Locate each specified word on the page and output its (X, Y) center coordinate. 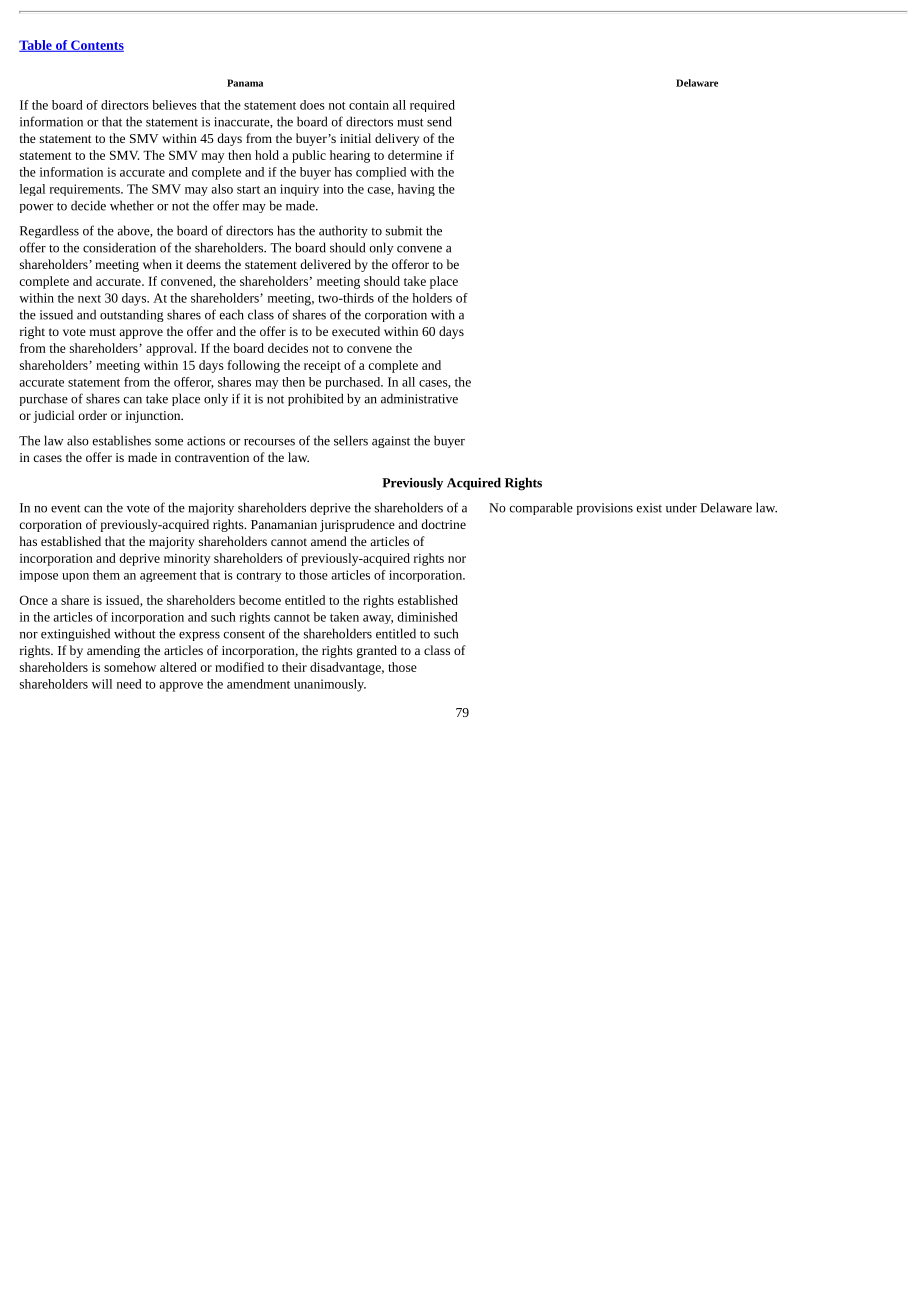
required (432, 106)
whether (132, 205)
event (65, 508)
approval (171, 349)
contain (369, 105)
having (416, 190)
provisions (605, 509)
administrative (419, 398)
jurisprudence (357, 525)
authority (343, 231)
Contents (96, 46)
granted (377, 651)
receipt (322, 367)
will (102, 684)
